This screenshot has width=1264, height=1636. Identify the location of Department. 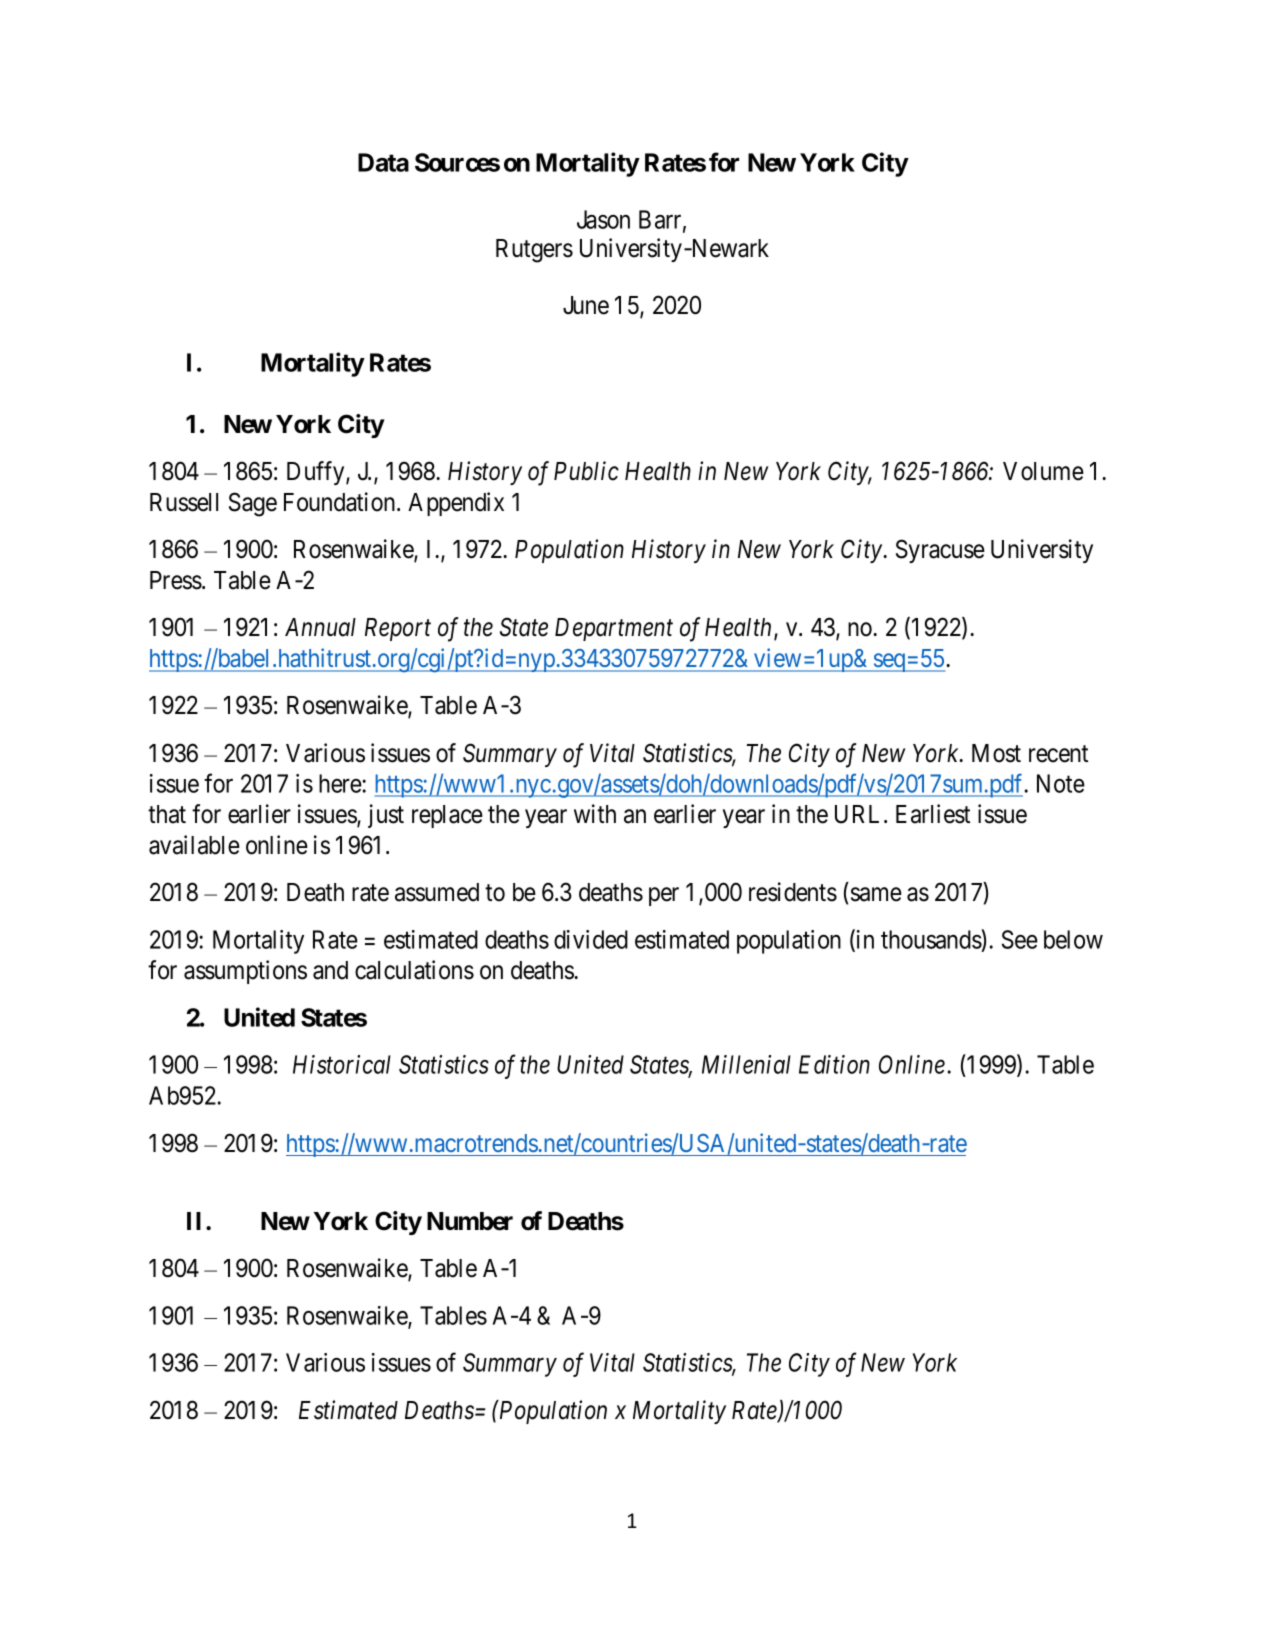
(614, 629).
